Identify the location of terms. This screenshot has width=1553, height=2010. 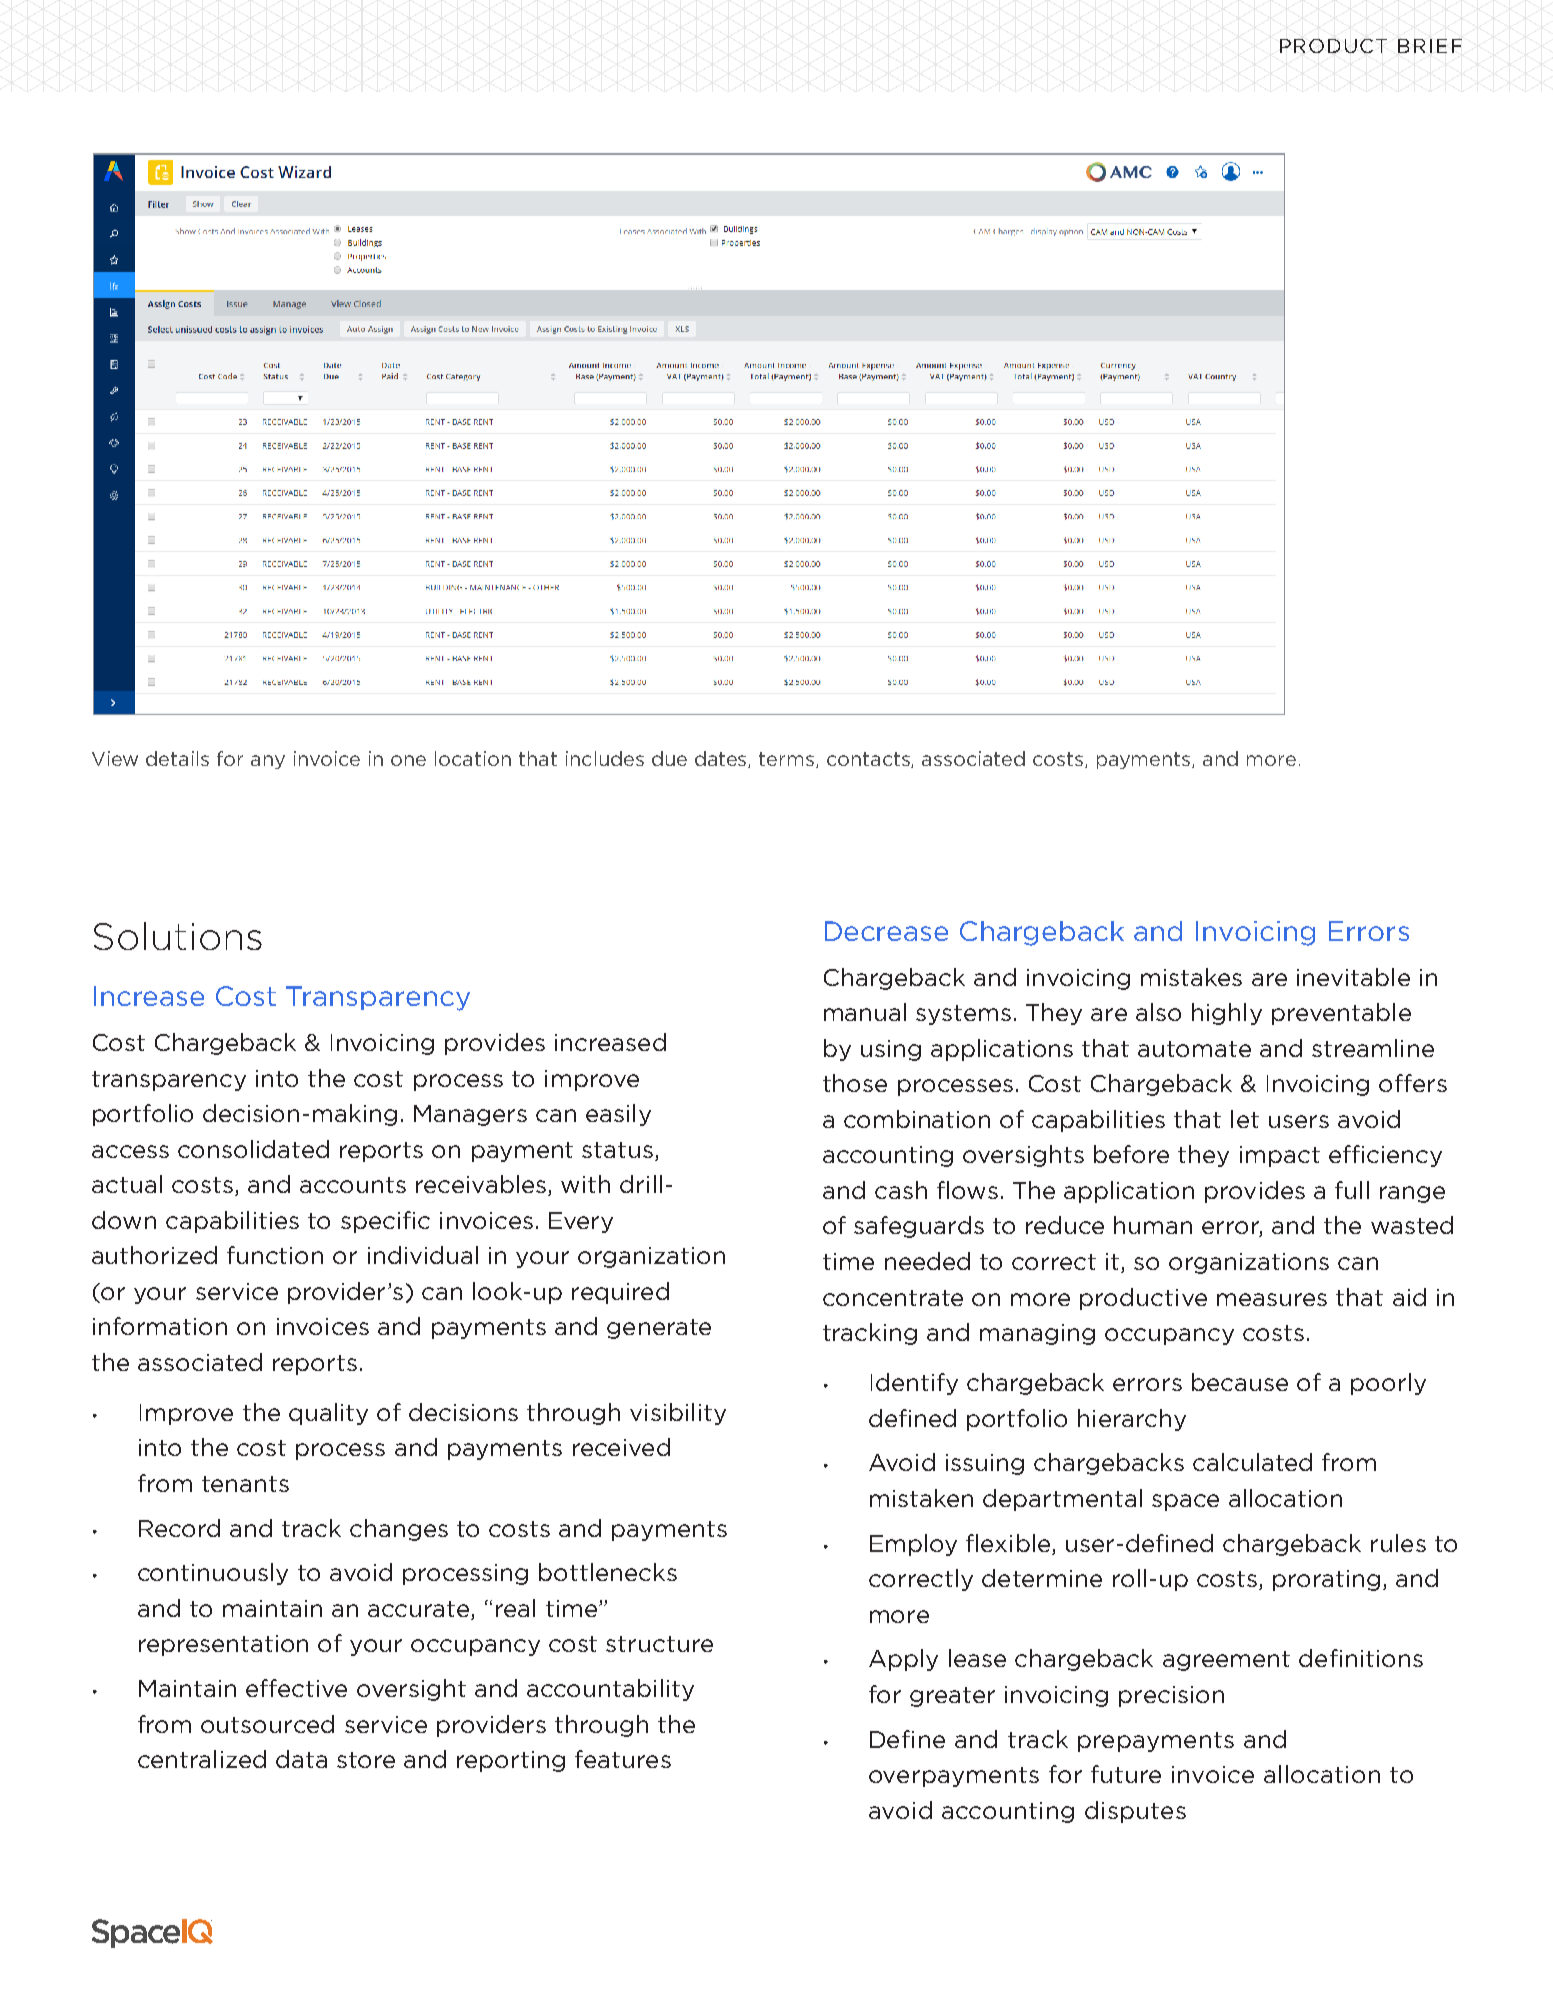
(788, 760).
